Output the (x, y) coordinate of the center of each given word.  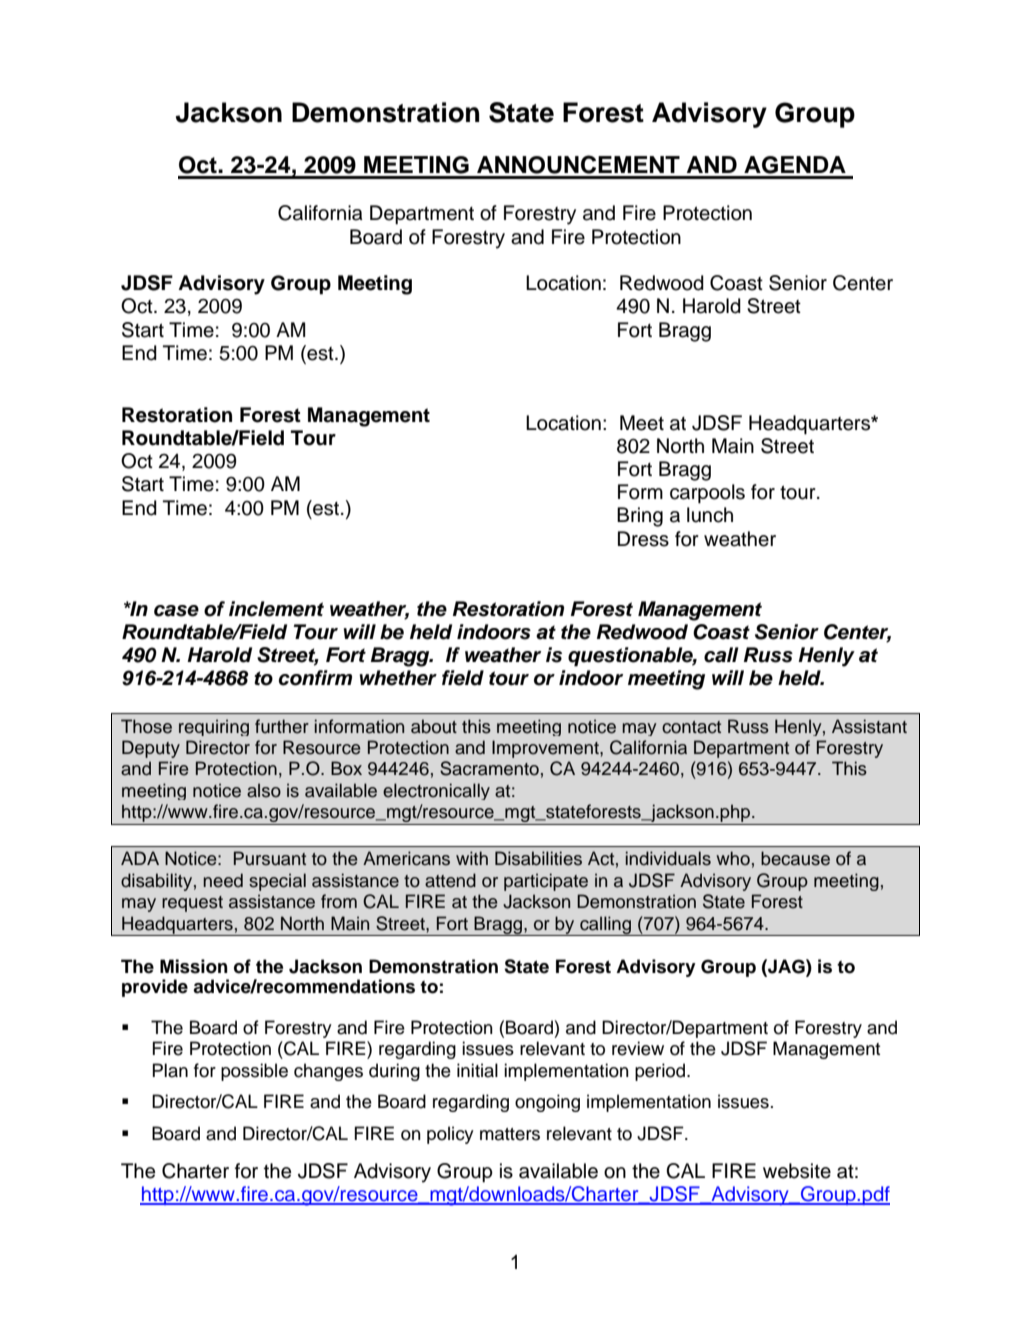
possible (254, 1072)
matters (510, 1134)
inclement (276, 609)
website (797, 1171)
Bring (640, 517)
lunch (710, 515)
